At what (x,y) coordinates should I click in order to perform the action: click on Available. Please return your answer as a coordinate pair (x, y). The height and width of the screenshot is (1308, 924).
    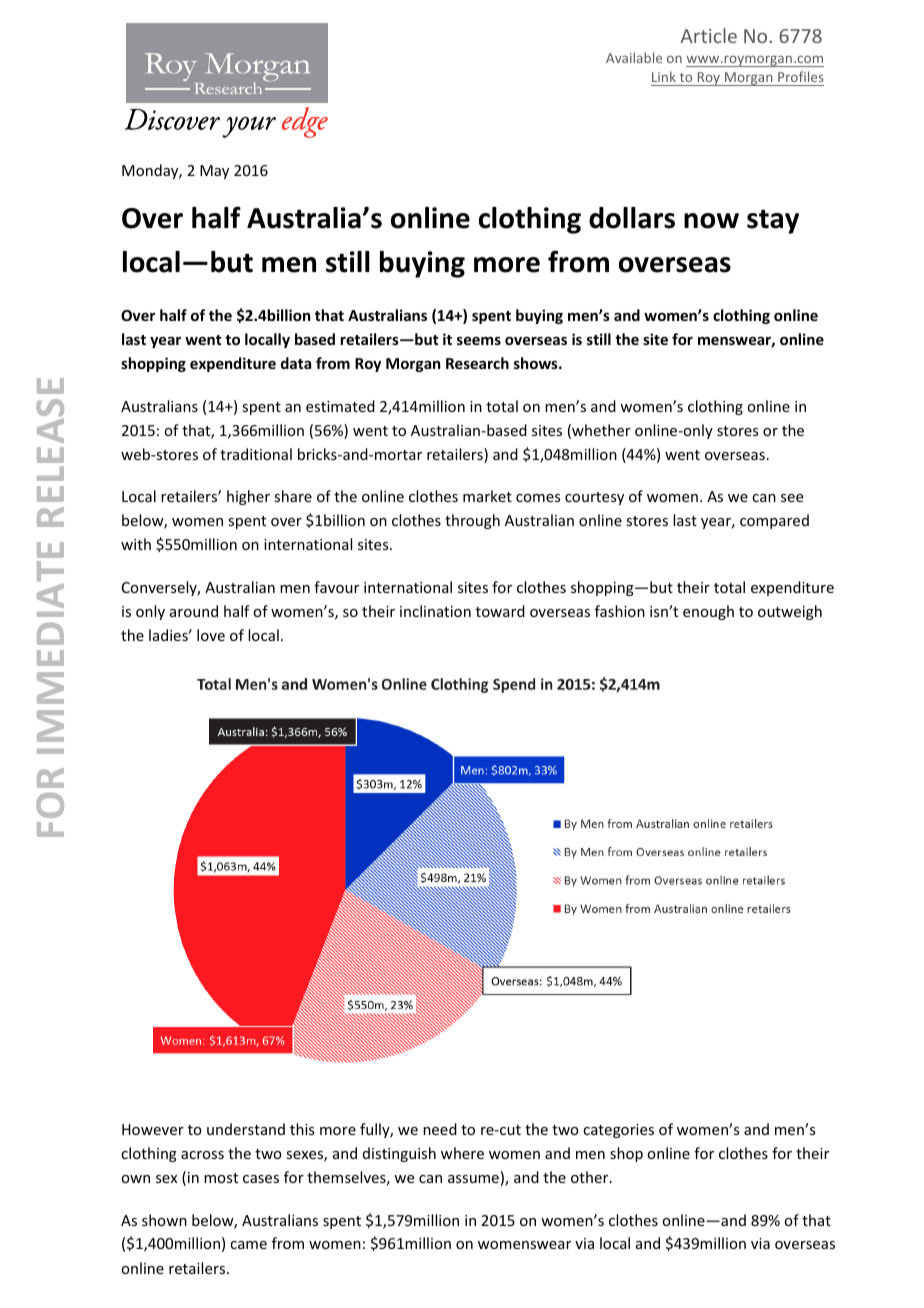
    Looking at the image, I should click on (634, 57).
